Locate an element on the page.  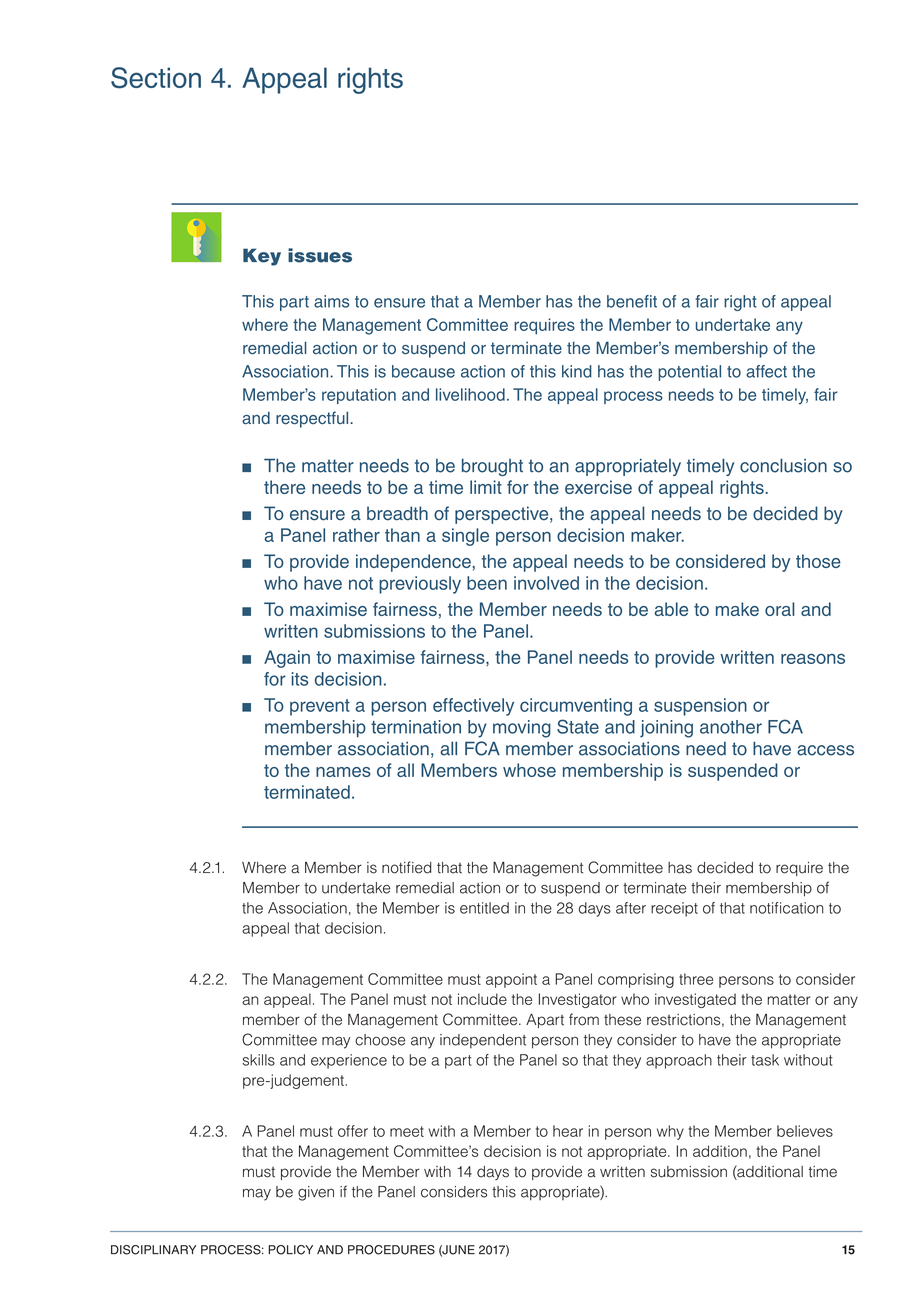
whose is located at coordinates (529, 770).
